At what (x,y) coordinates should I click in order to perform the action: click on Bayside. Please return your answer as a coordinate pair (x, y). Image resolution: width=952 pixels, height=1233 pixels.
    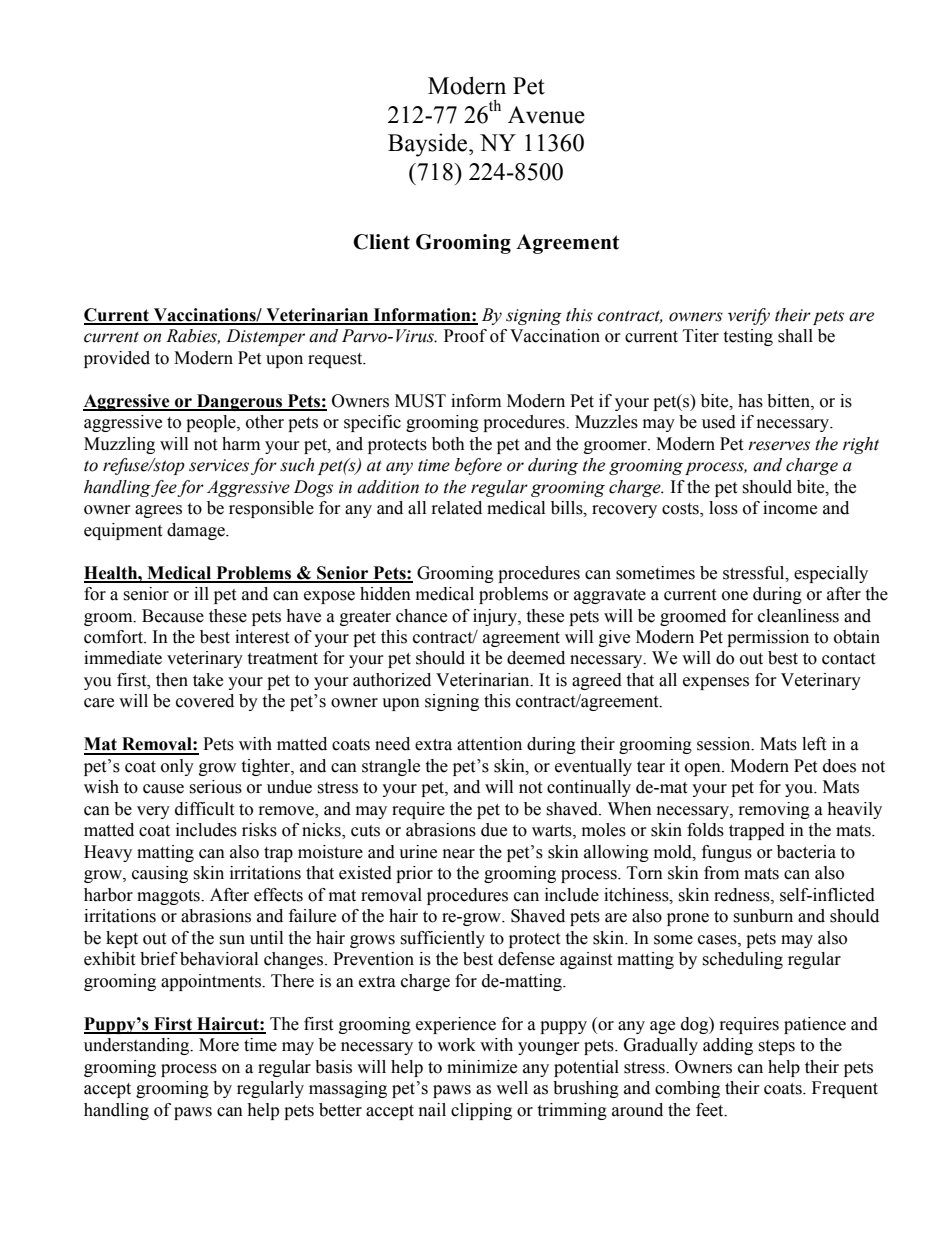
    Looking at the image, I should click on (429, 145).
